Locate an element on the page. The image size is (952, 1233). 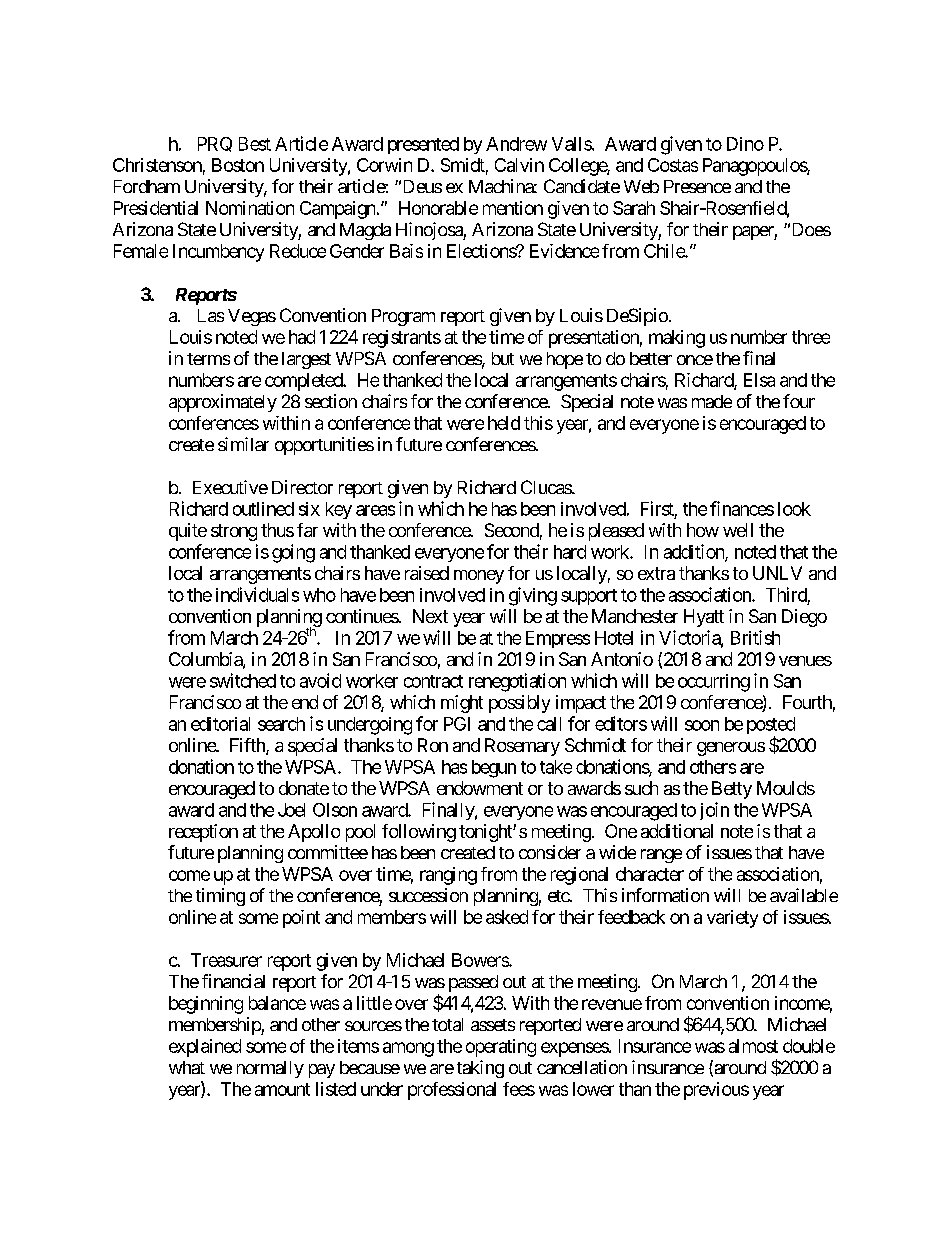
Boston is located at coordinates (238, 165).
